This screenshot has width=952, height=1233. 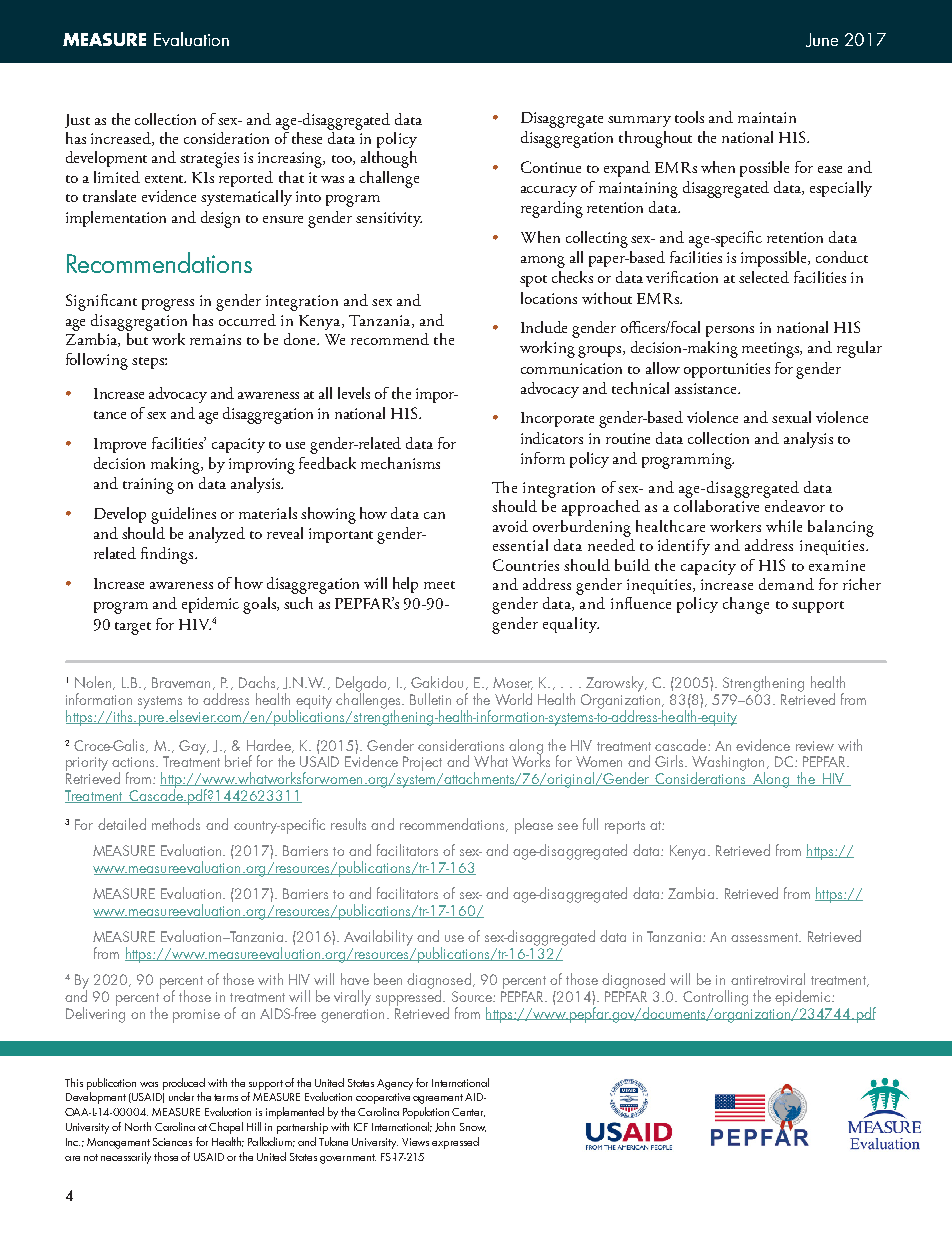 I want to click on sexual, so click(x=791, y=417).
